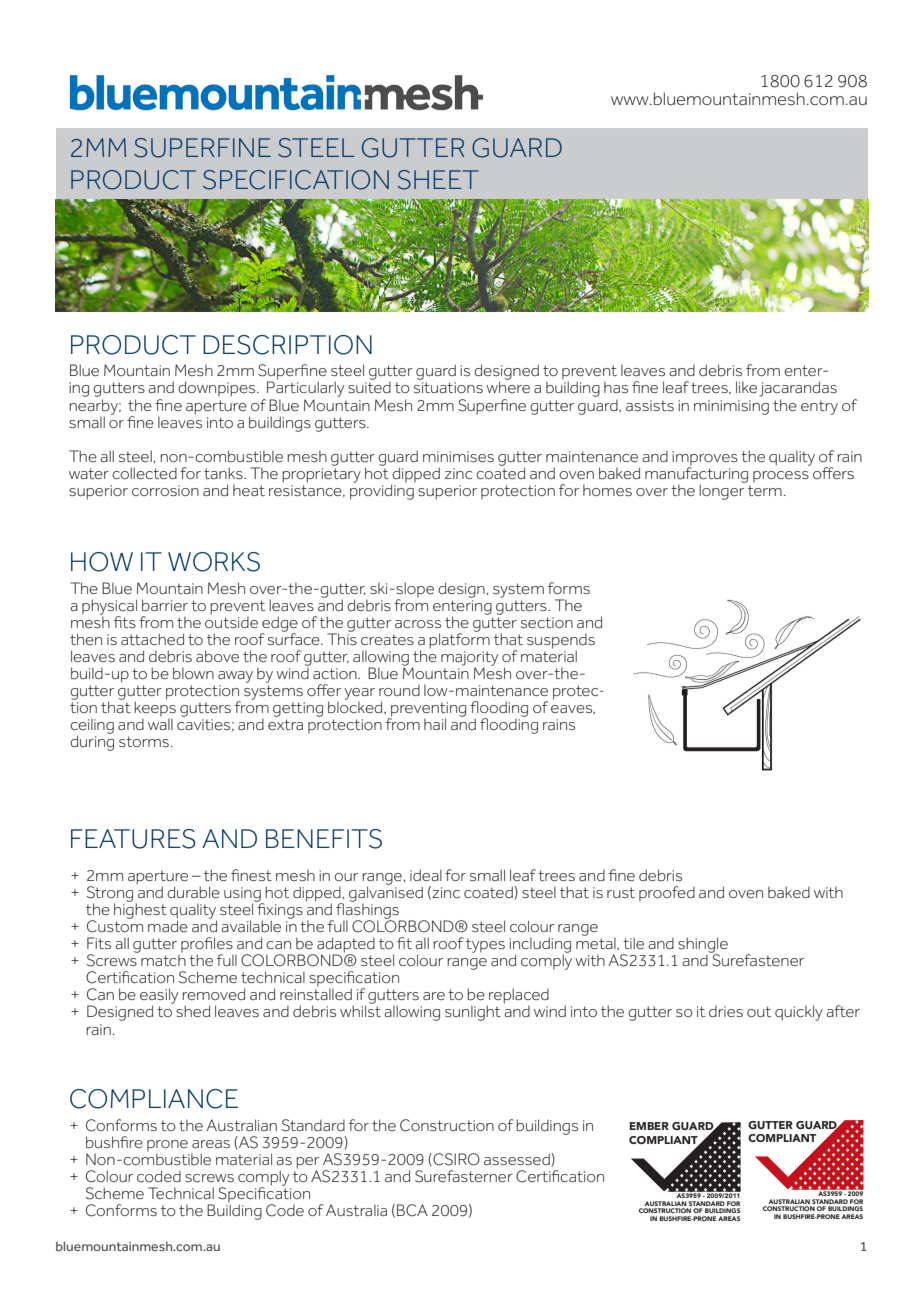  Describe the element at coordinates (168, 925) in the screenshot. I see `made` at that location.
